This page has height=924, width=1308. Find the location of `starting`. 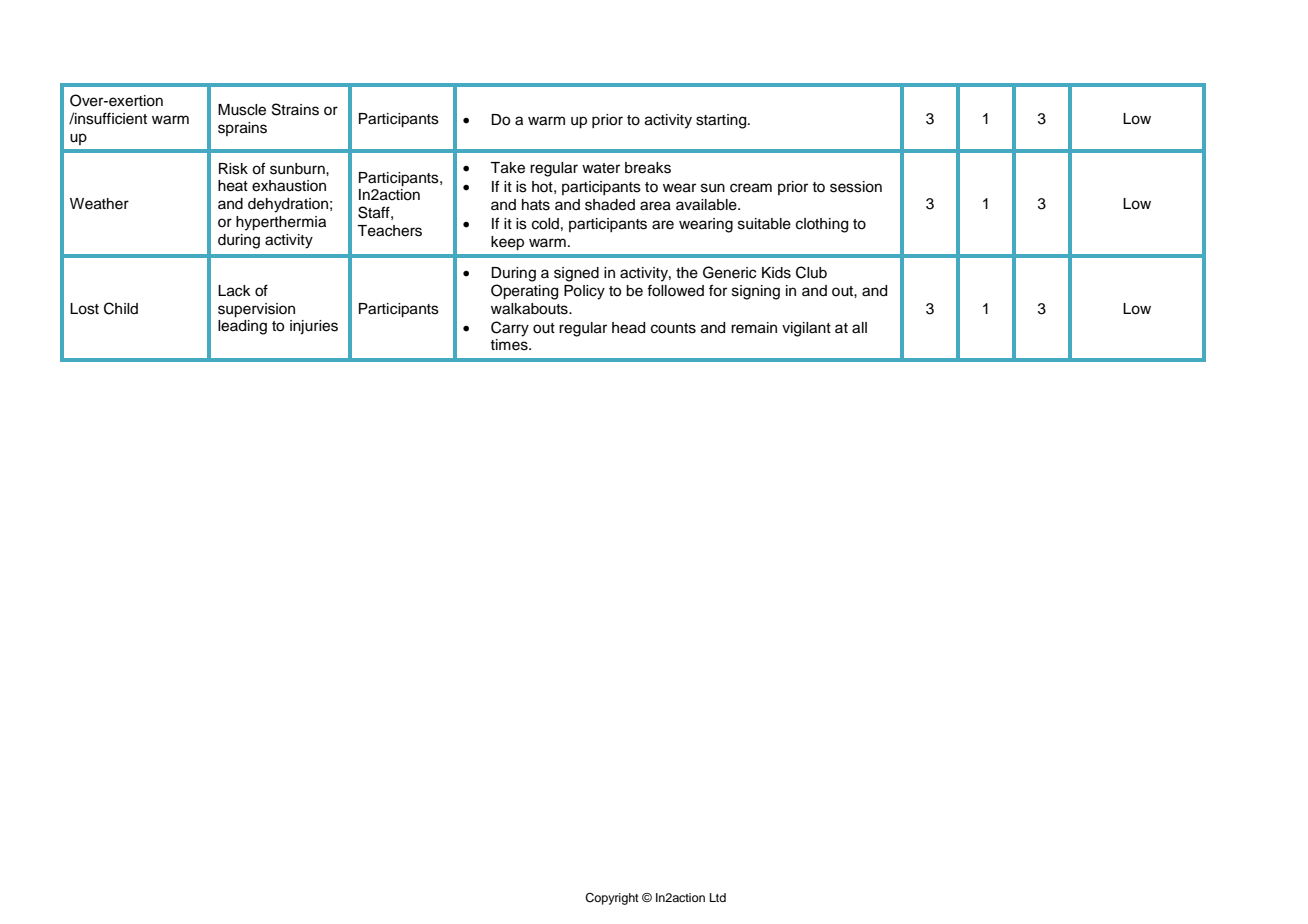

starting is located at coordinates (722, 121).
